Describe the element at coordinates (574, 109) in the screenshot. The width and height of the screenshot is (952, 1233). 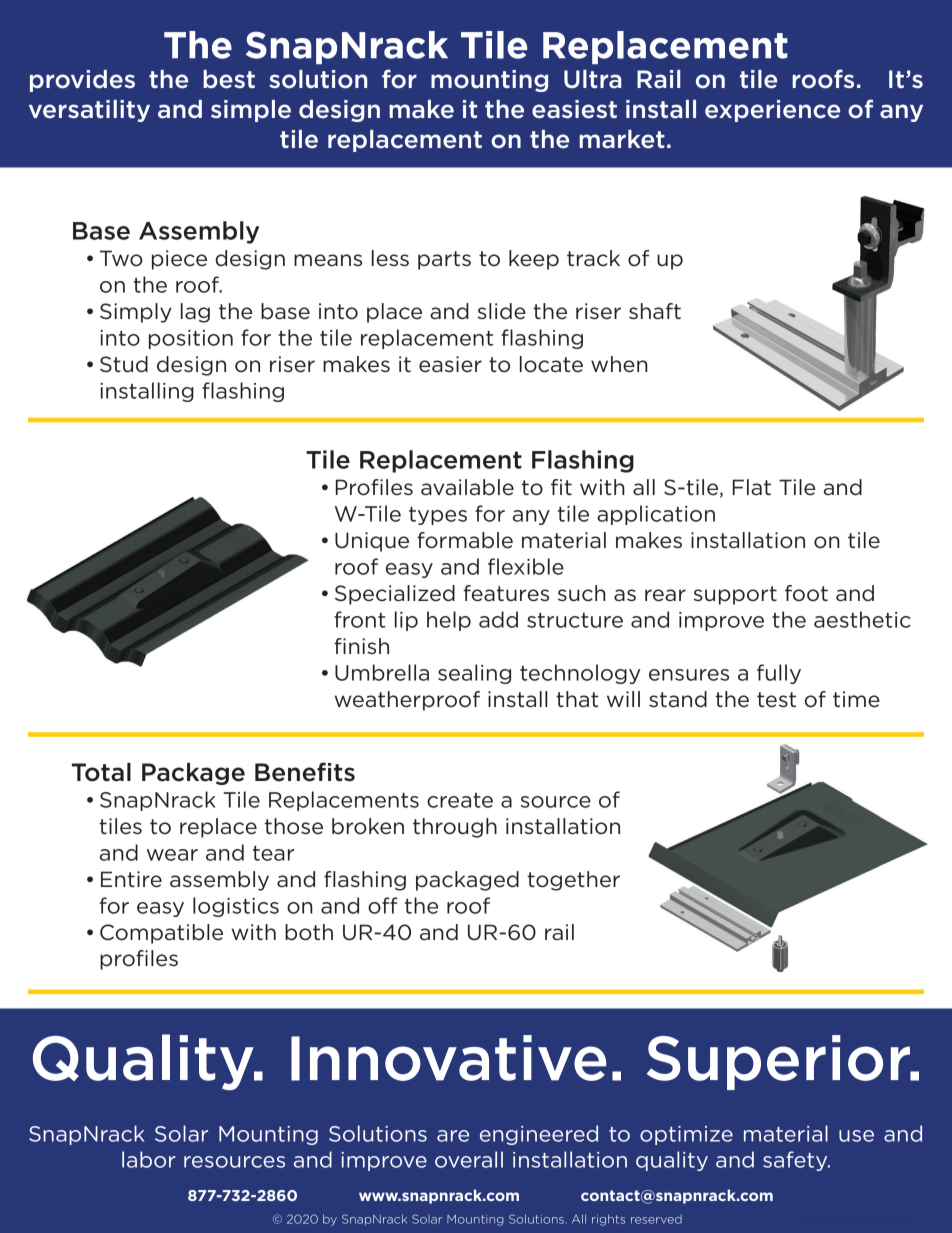
I see `easiest` at that location.
